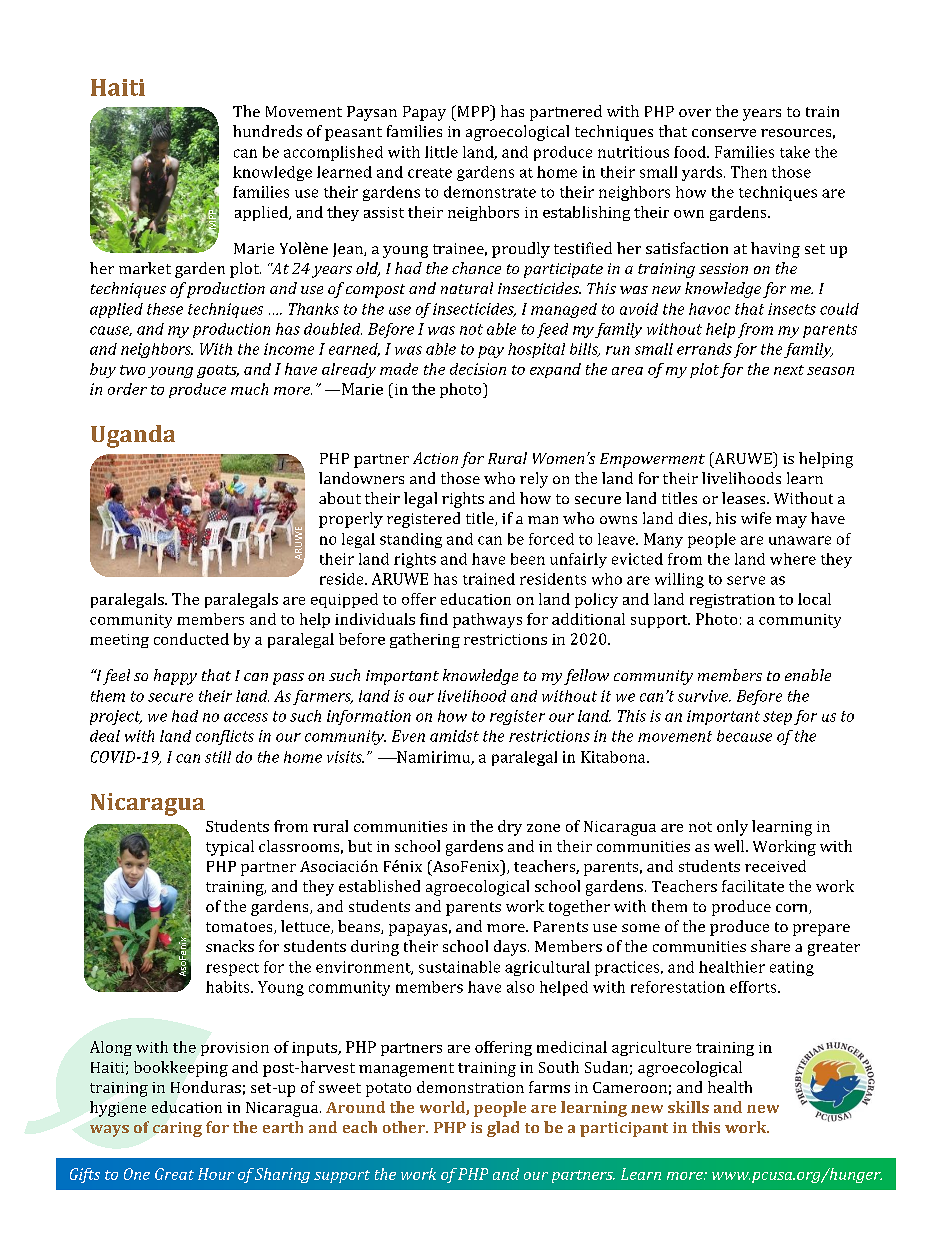 The image size is (952, 1233). Describe the element at coordinates (503, 1129) in the screenshot. I see `glad` at that location.
